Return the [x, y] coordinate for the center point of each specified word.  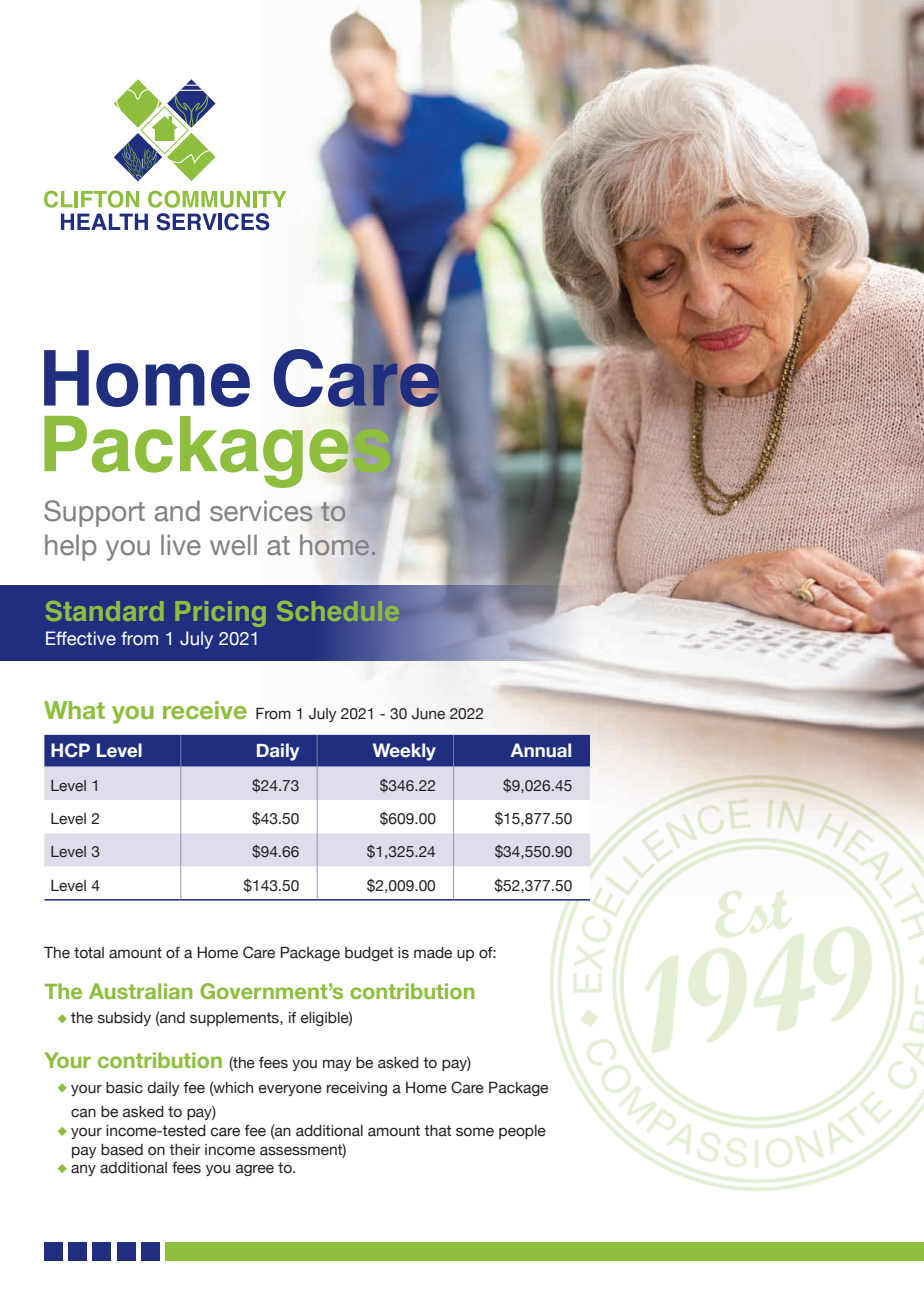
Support [94, 513]
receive [205, 710]
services [261, 511]
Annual [540, 750]
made [433, 953]
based [122, 1150]
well [233, 545]
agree [255, 1170]
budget [369, 954]
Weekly [404, 752]
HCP [70, 750]
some [475, 1132]
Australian [141, 991]
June [428, 714]
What [74, 710]
